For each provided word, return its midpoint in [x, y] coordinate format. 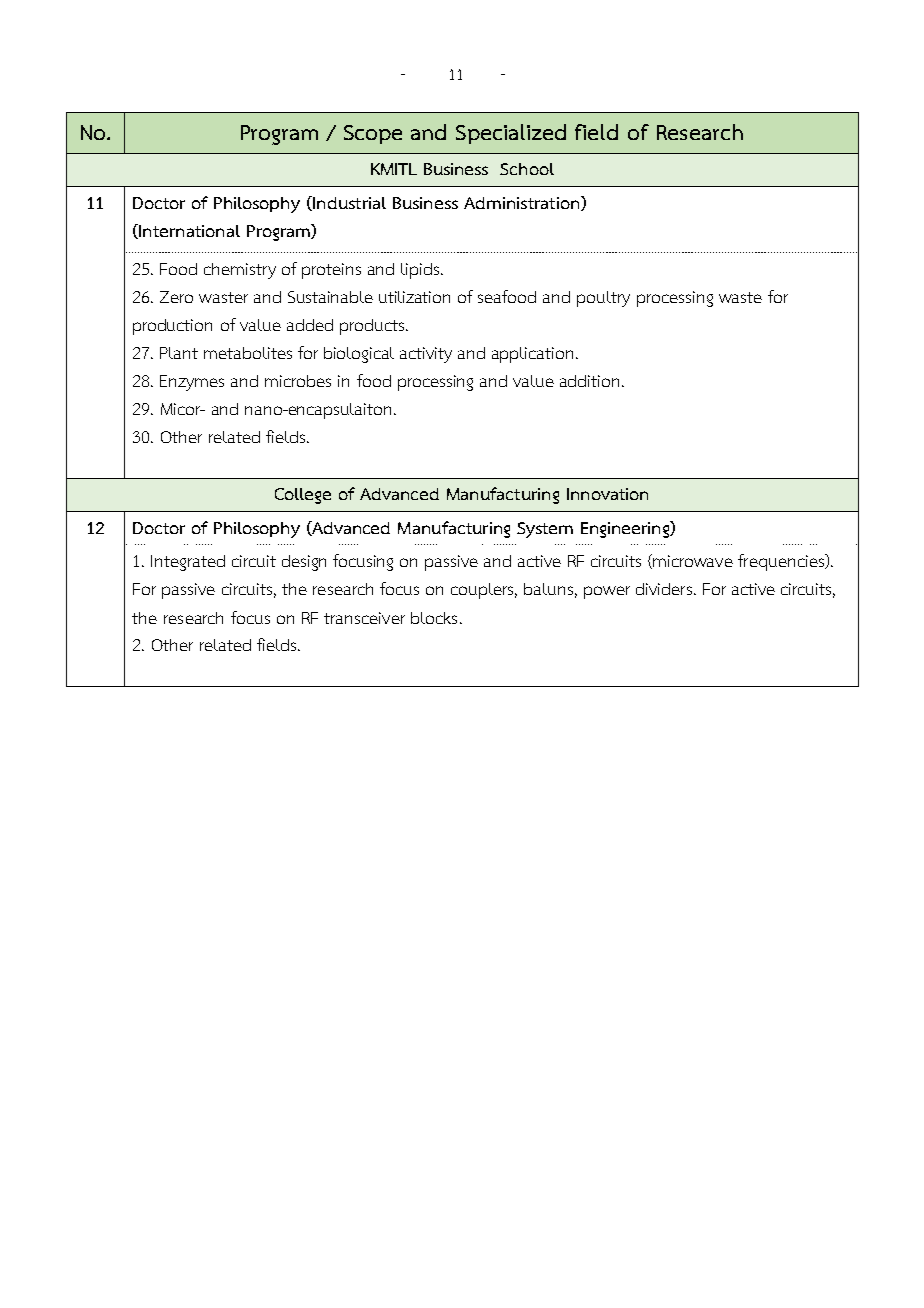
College [303, 496]
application [532, 355]
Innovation [607, 494]
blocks [434, 618]
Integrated [188, 563]
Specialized [511, 134]
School [527, 169]
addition [589, 381]
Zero [176, 297]
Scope [373, 134]
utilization [414, 297]
